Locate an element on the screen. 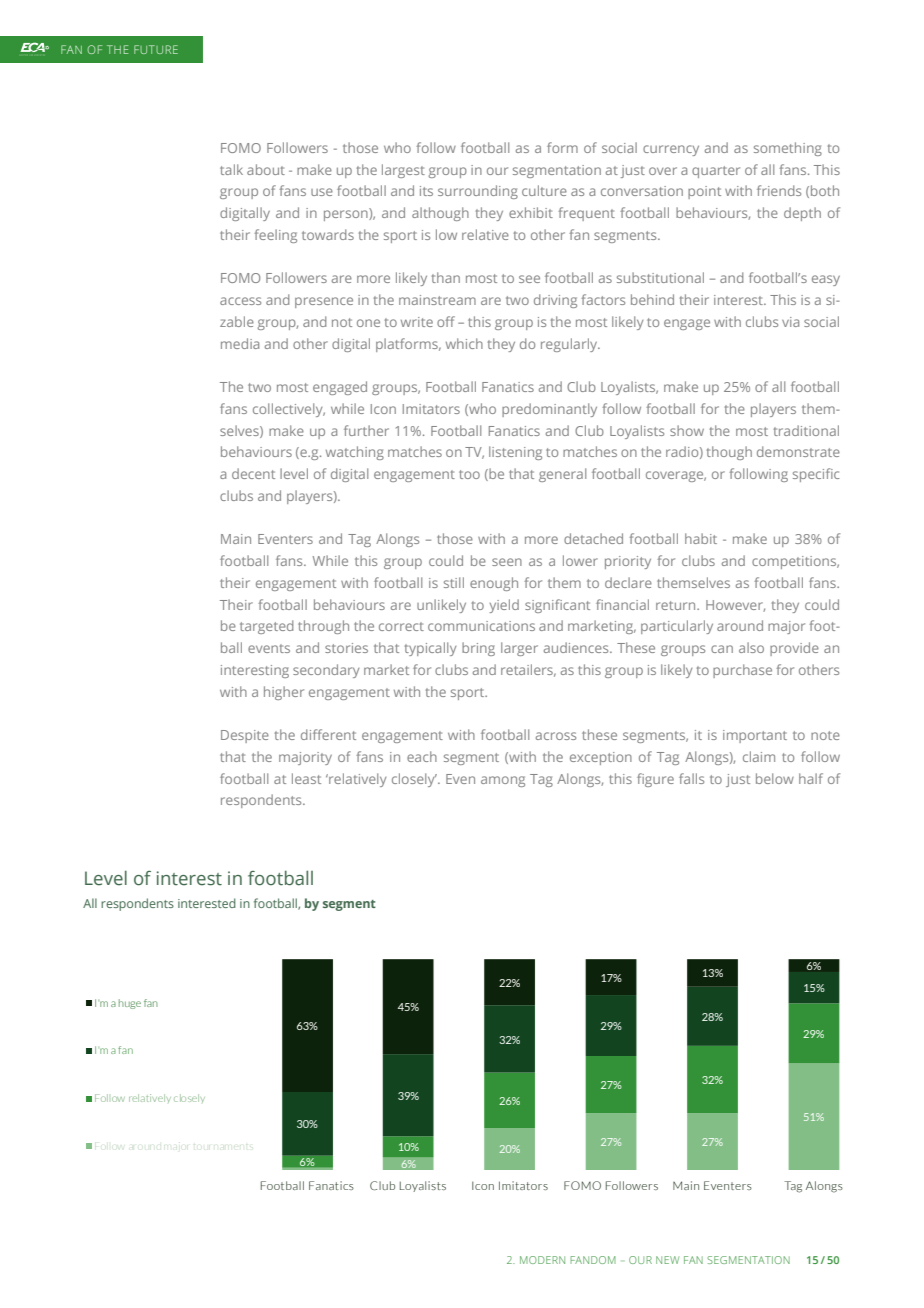 This screenshot has height=1308, width=924. below is located at coordinates (775, 778).
